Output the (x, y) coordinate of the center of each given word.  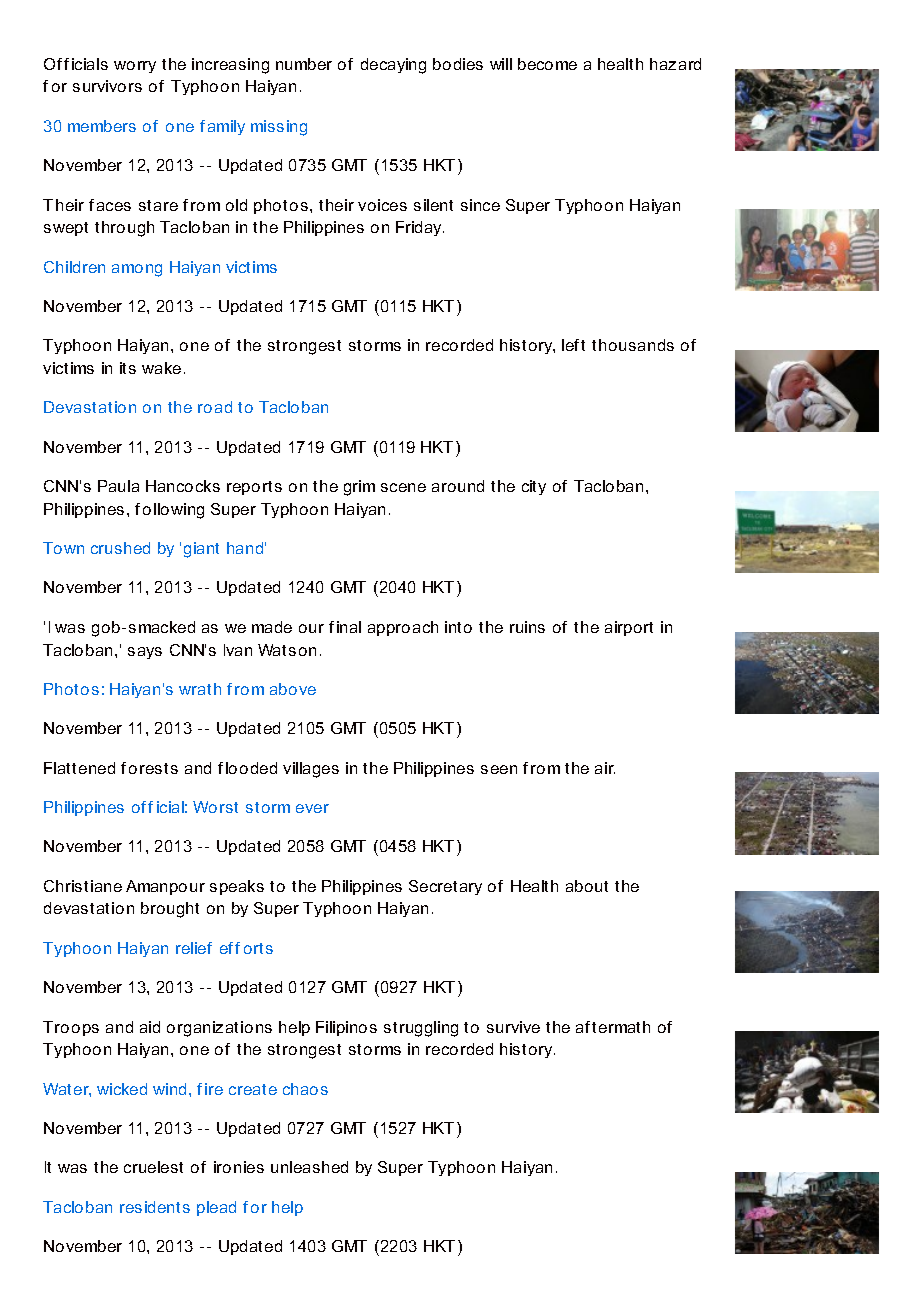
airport (629, 628)
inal (349, 627)
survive (513, 1027)
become (547, 64)
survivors (107, 86)
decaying (393, 66)
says (145, 653)
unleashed (309, 1167)
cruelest (153, 1167)
